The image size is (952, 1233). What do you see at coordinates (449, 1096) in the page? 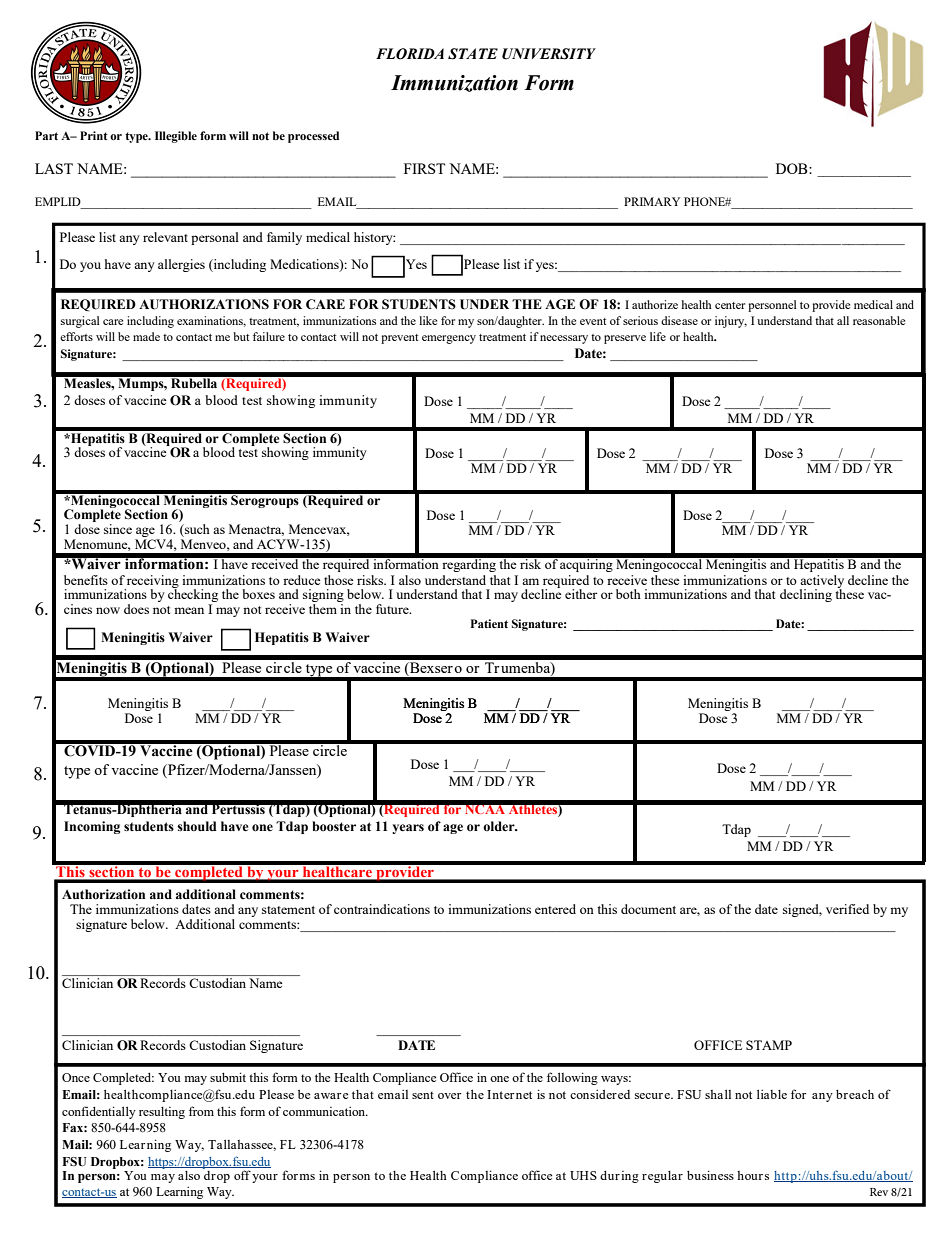
I see `over` at bounding box center [449, 1096].
